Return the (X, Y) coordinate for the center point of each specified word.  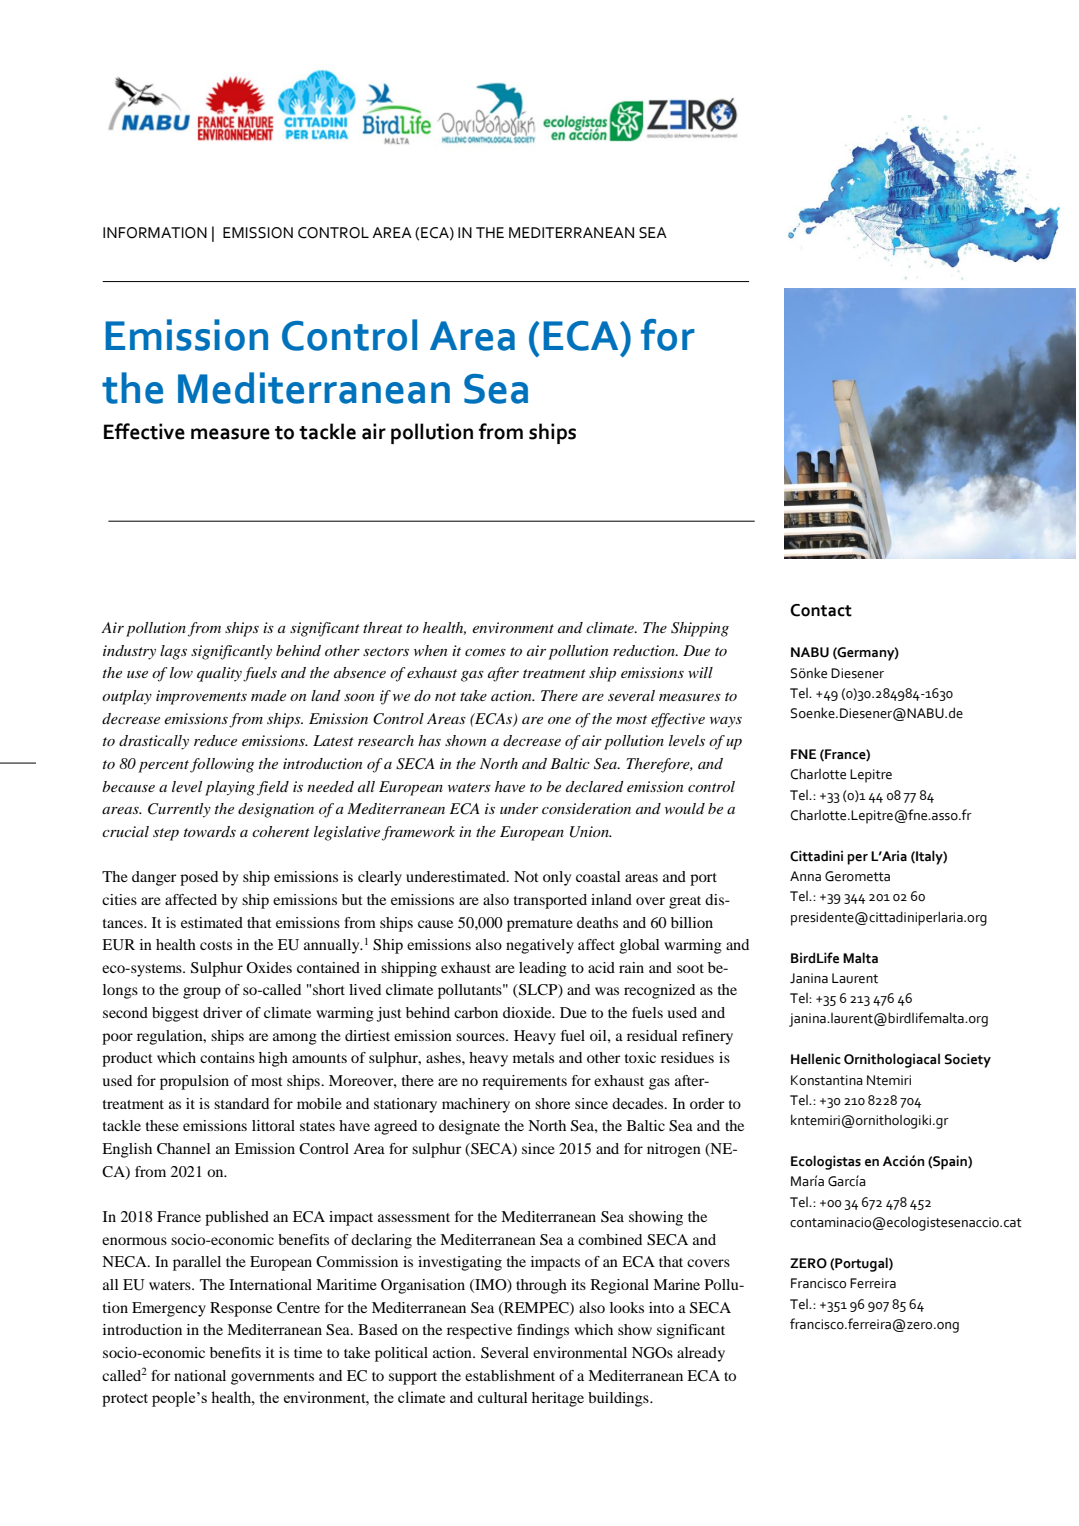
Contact (821, 610)
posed (199, 878)
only (557, 878)
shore (552, 1103)
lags (173, 652)
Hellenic (816, 1059)
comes (485, 652)
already (701, 1354)
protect (125, 1400)
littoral (273, 1125)
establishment (510, 1375)
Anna (805, 876)
